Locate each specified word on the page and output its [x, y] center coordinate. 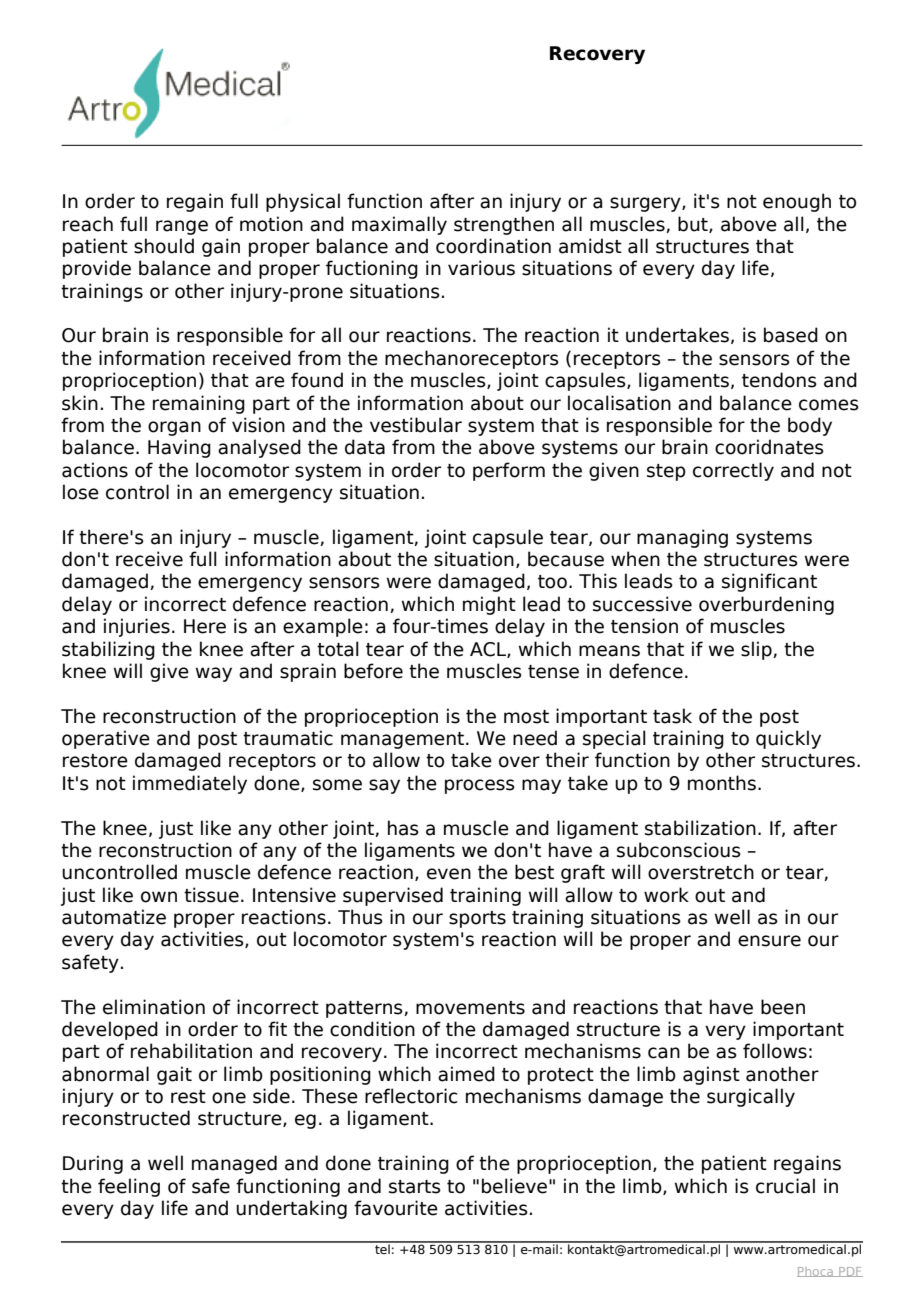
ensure [769, 941]
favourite [396, 1208]
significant [769, 582]
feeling [129, 1187]
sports [477, 919]
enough [797, 202]
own [159, 897]
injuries [137, 627]
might [489, 605]
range [182, 227]
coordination [493, 246]
